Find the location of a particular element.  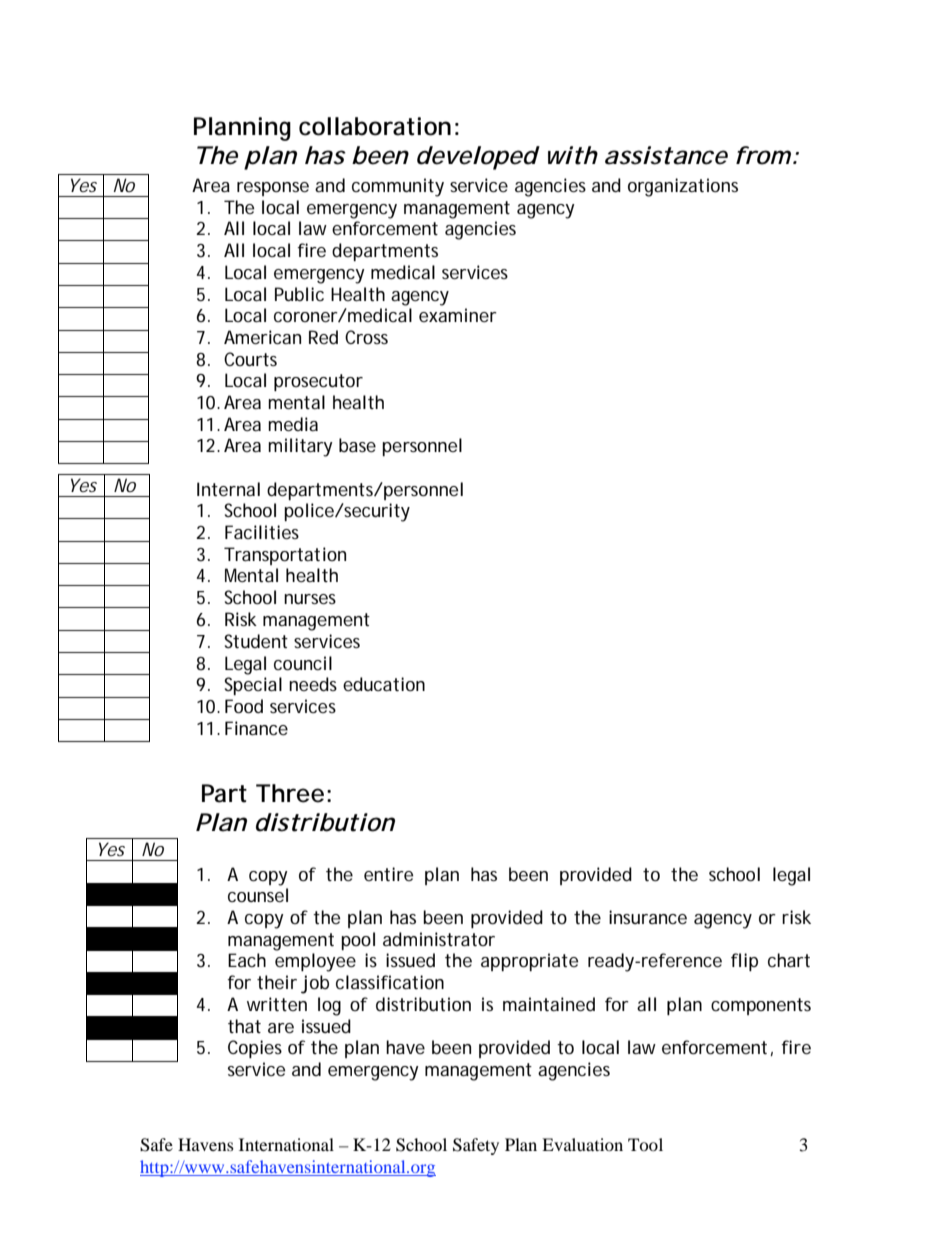

Copies is located at coordinates (255, 1049).
